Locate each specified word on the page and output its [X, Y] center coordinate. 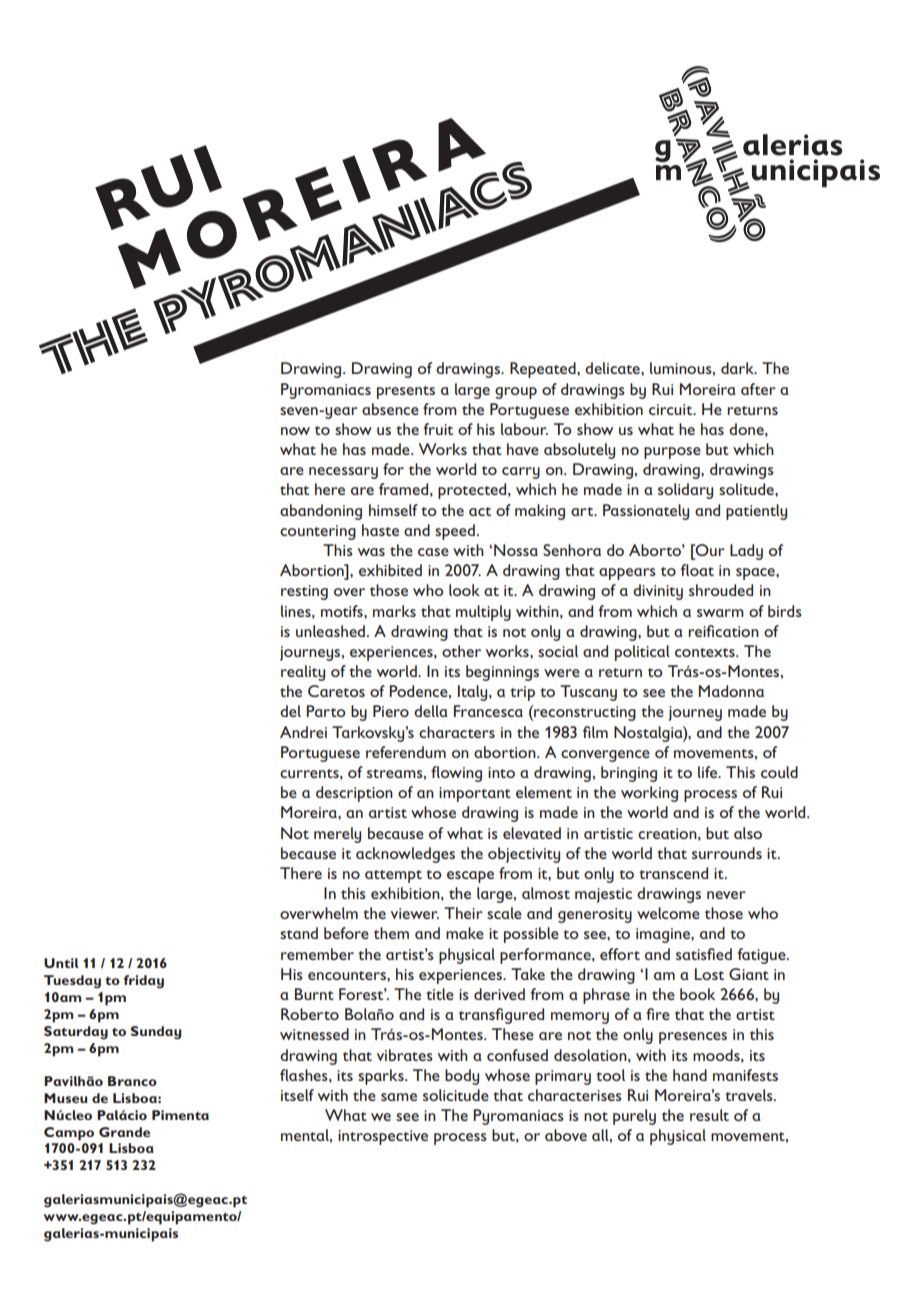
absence [390, 409]
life [708, 772]
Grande [124, 1132]
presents [406, 392]
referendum [406, 752]
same [399, 1097]
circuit [672, 409]
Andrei [303, 732]
